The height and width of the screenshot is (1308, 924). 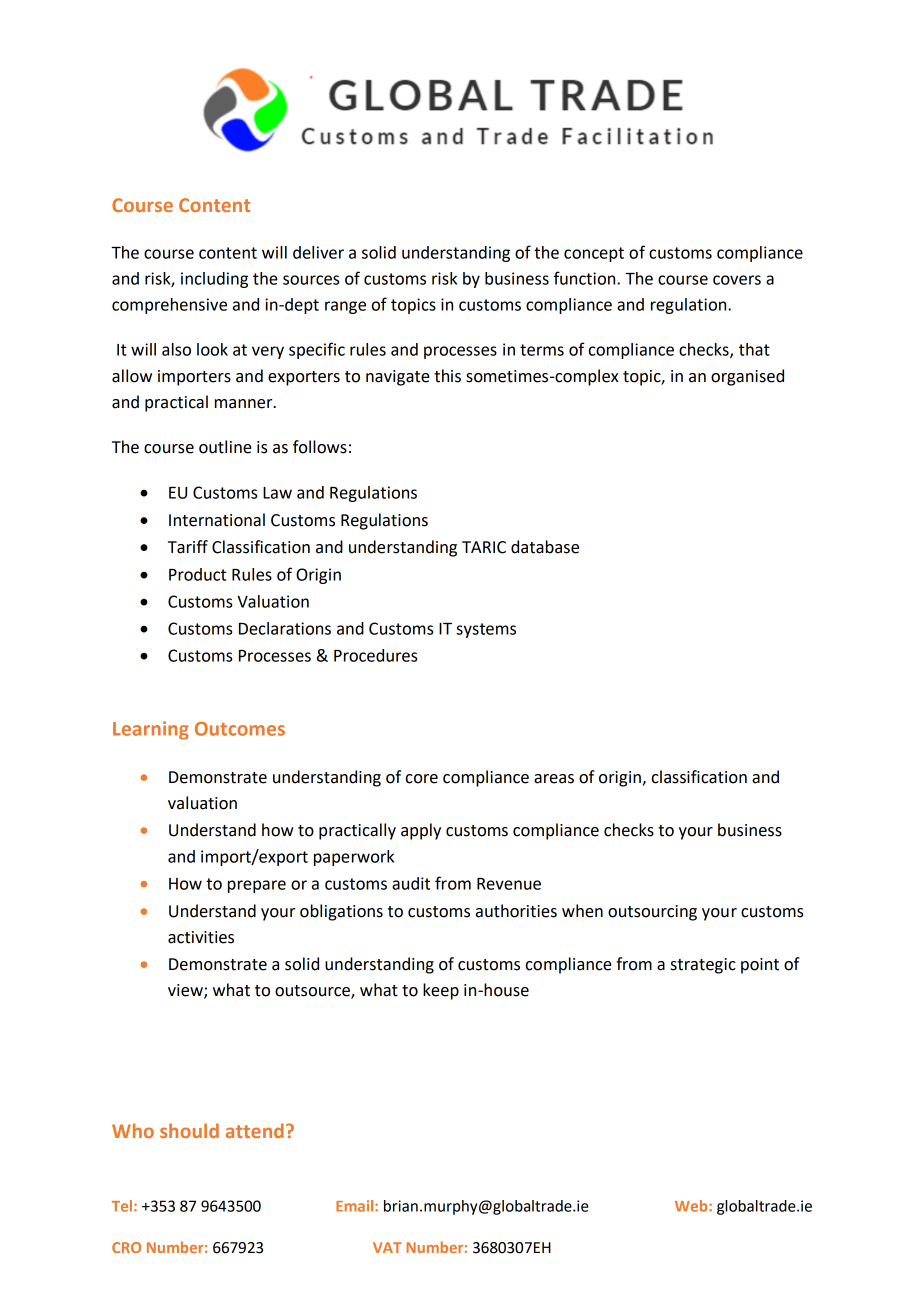 What do you see at coordinates (737, 280) in the screenshot?
I see `covers` at bounding box center [737, 280].
